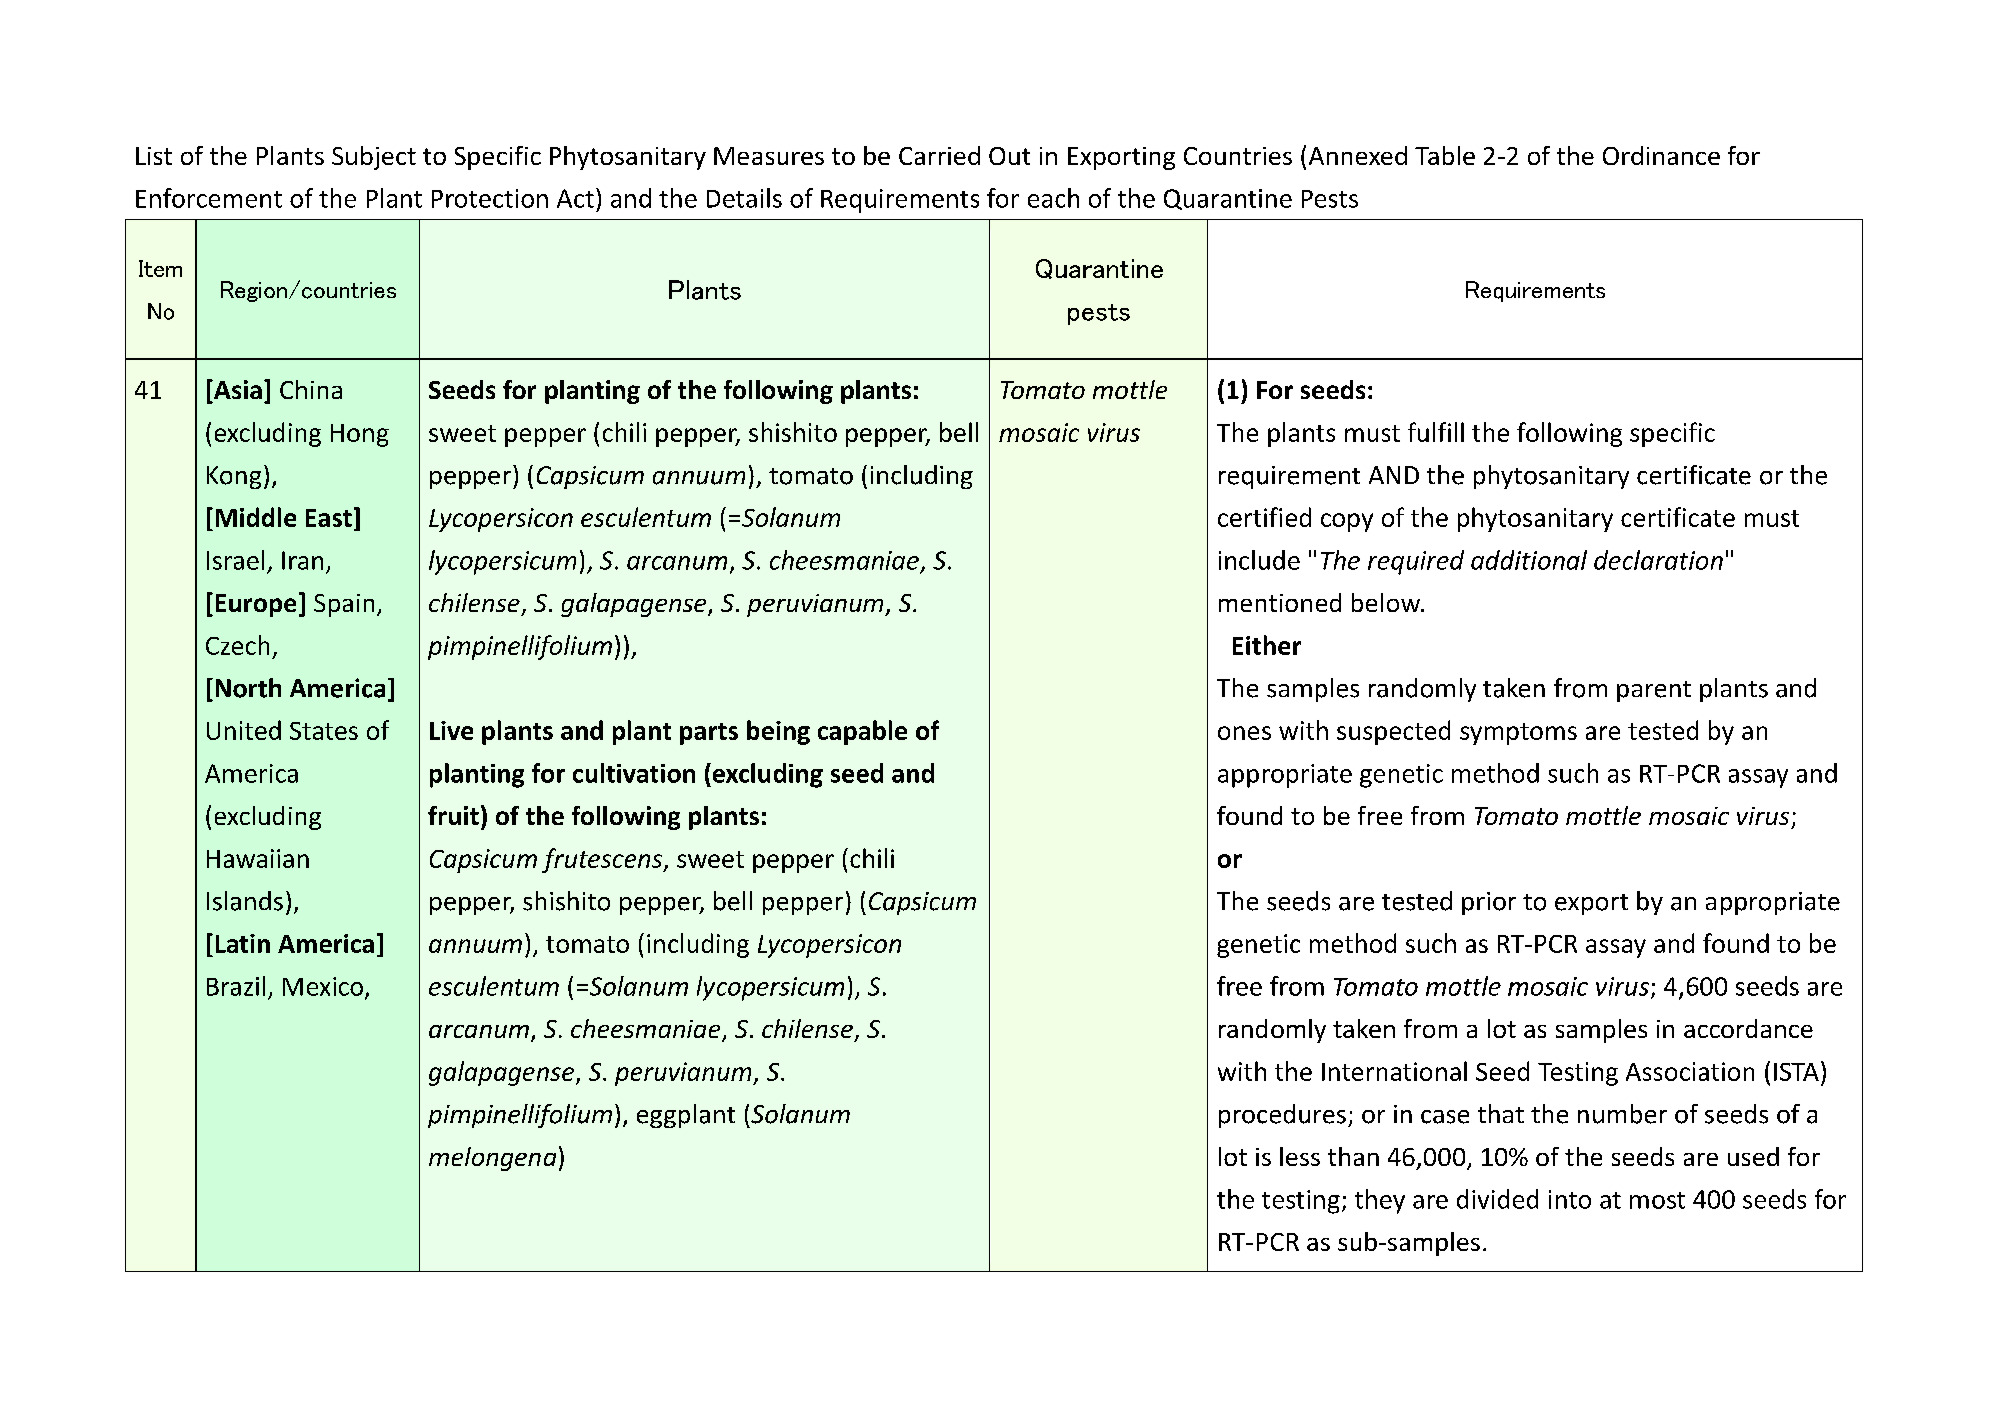  What do you see at coordinates (248, 688) in the screenshot?
I see `North` at bounding box center [248, 688].
